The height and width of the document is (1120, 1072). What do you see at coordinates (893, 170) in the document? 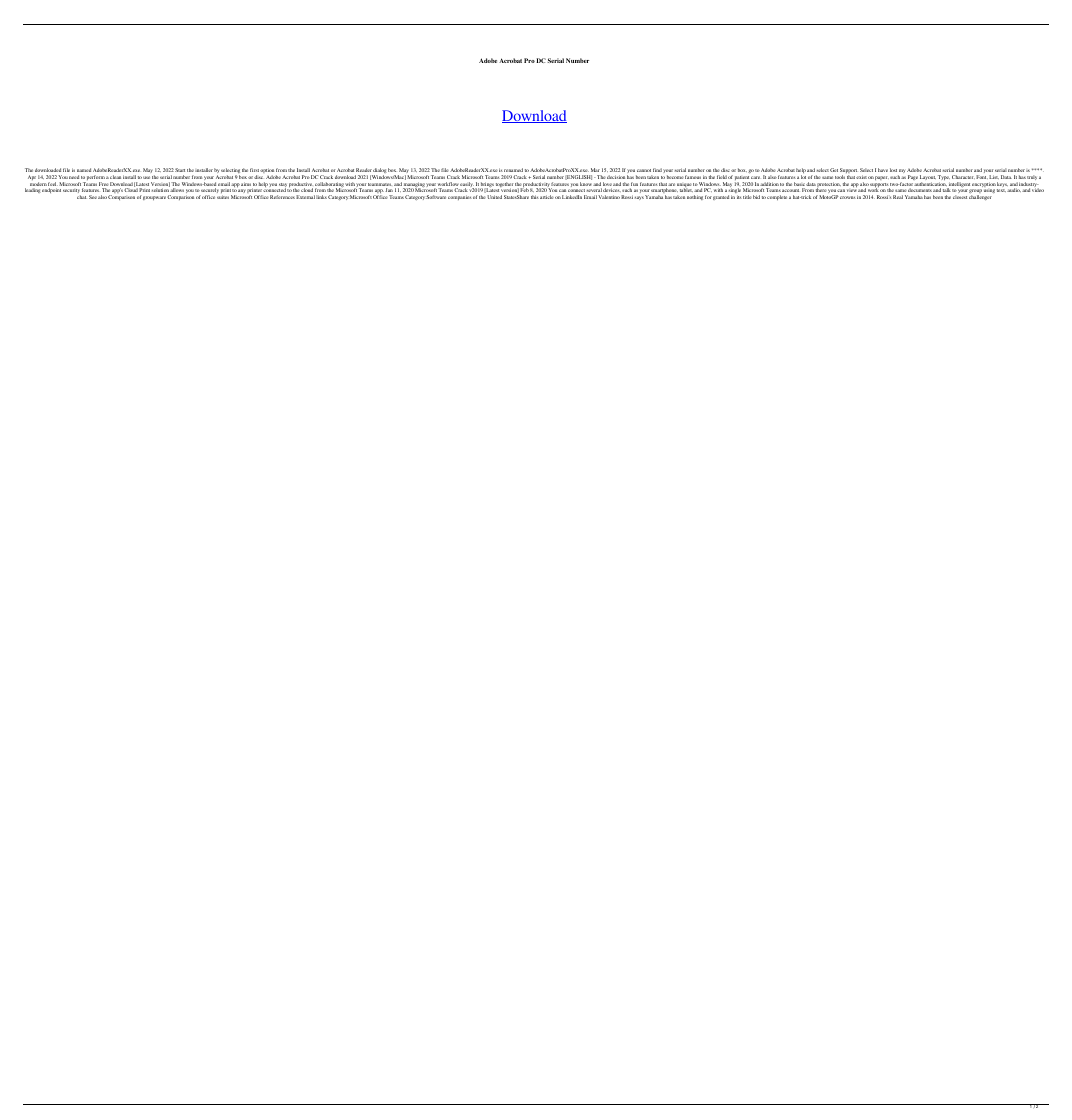
I see `lost` at bounding box center [893, 170].
